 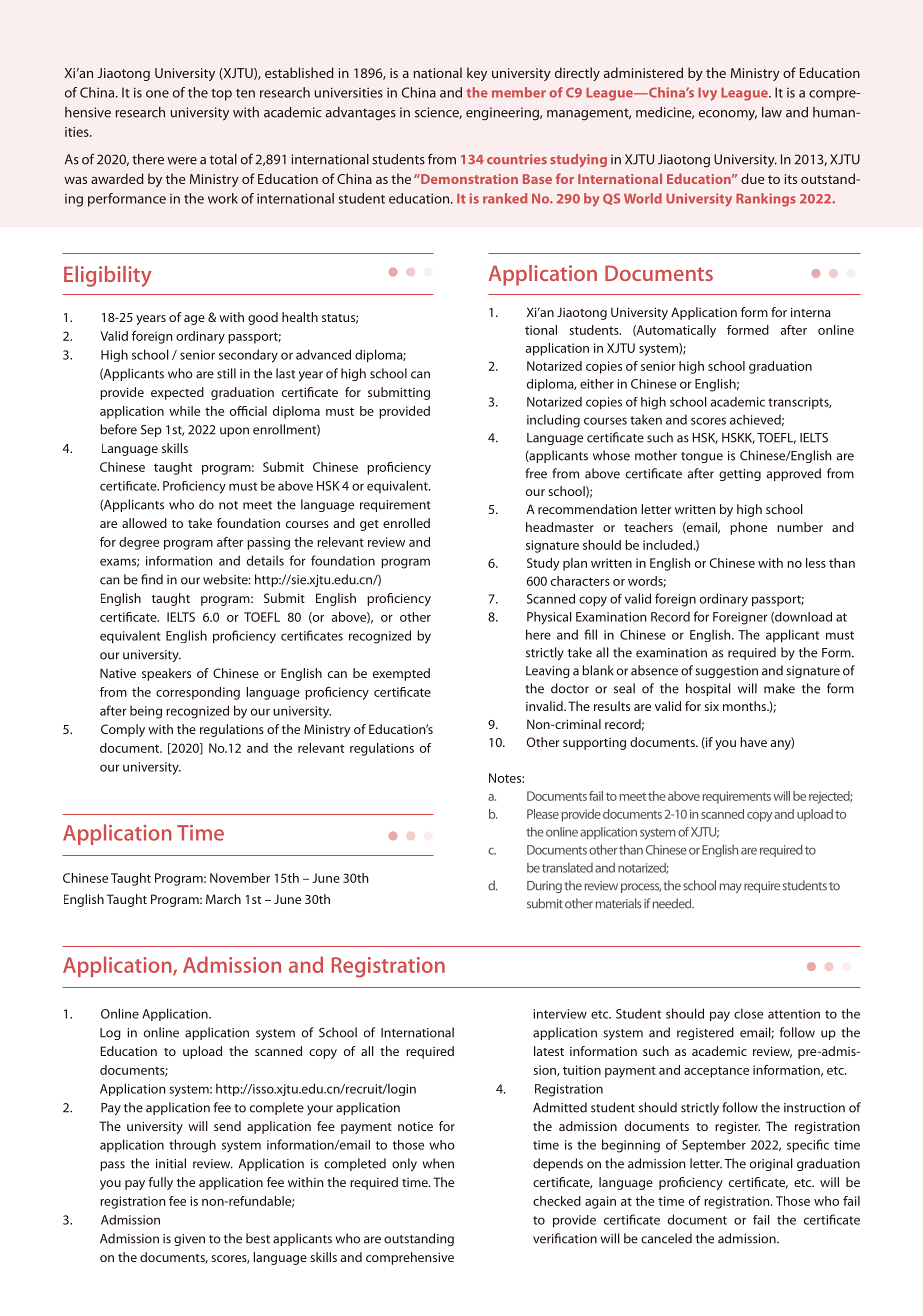 What do you see at coordinates (438, 1163) in the document?
I see `when` at bounding box center [438, 1163].
